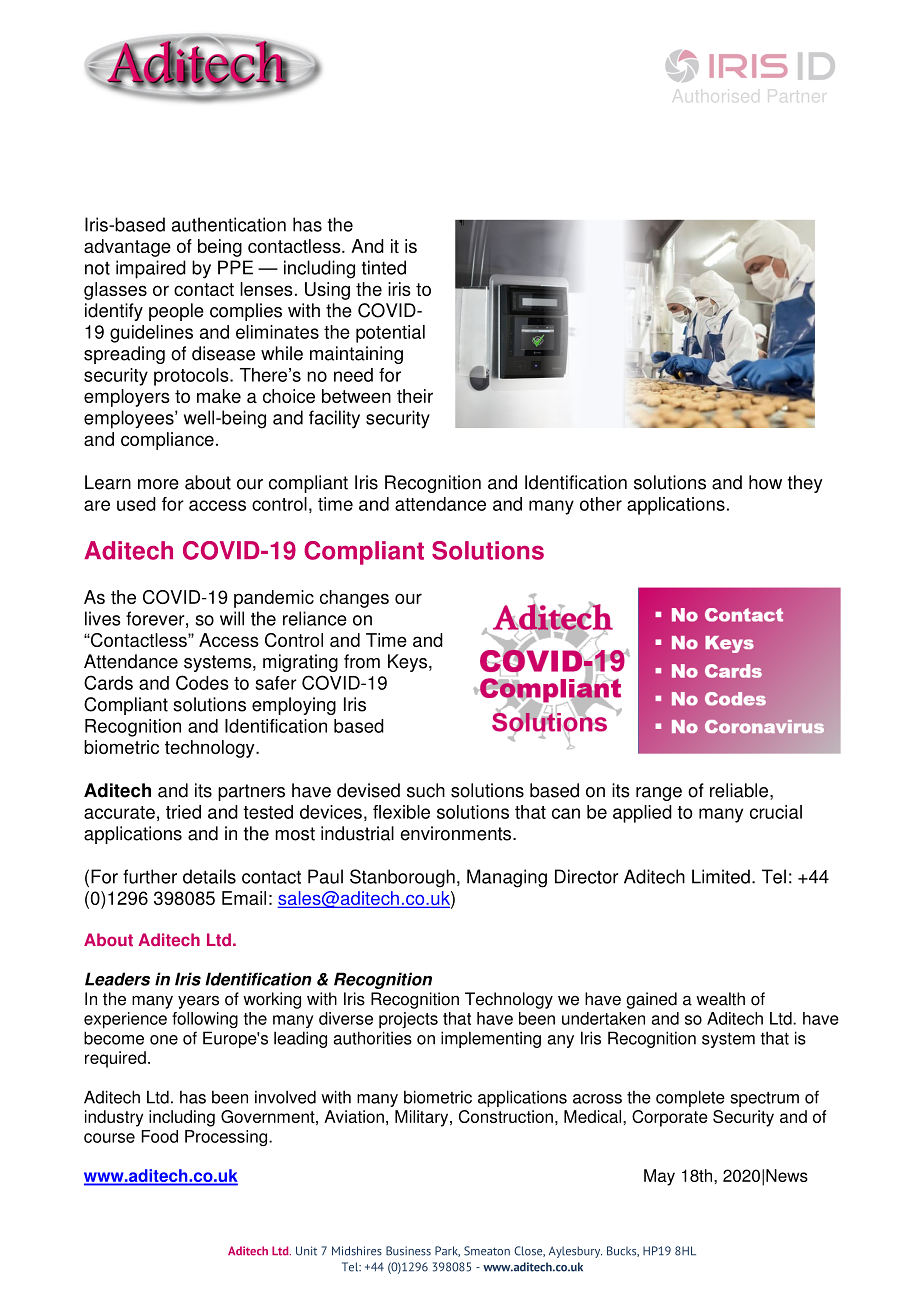  I want to click on Managing, so click(507, 878).
